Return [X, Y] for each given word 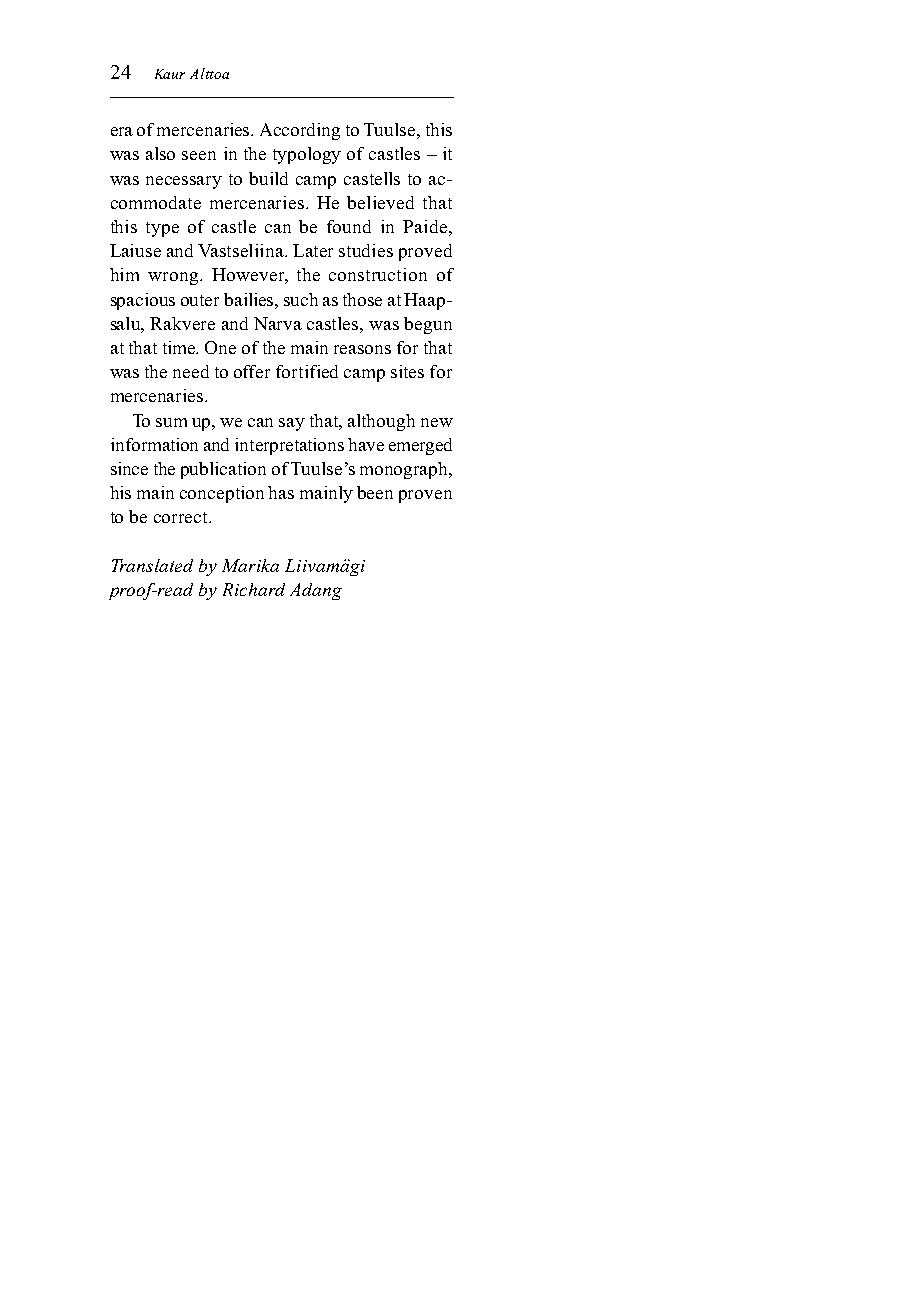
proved [425, 252]
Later [313, 250]
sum [171, 422]
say [292, 424]
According [300, 131]
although [381, 422]
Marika [250, 565]
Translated [152, 565]
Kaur [170, 74]
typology [307, 155]
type [162, 229]
